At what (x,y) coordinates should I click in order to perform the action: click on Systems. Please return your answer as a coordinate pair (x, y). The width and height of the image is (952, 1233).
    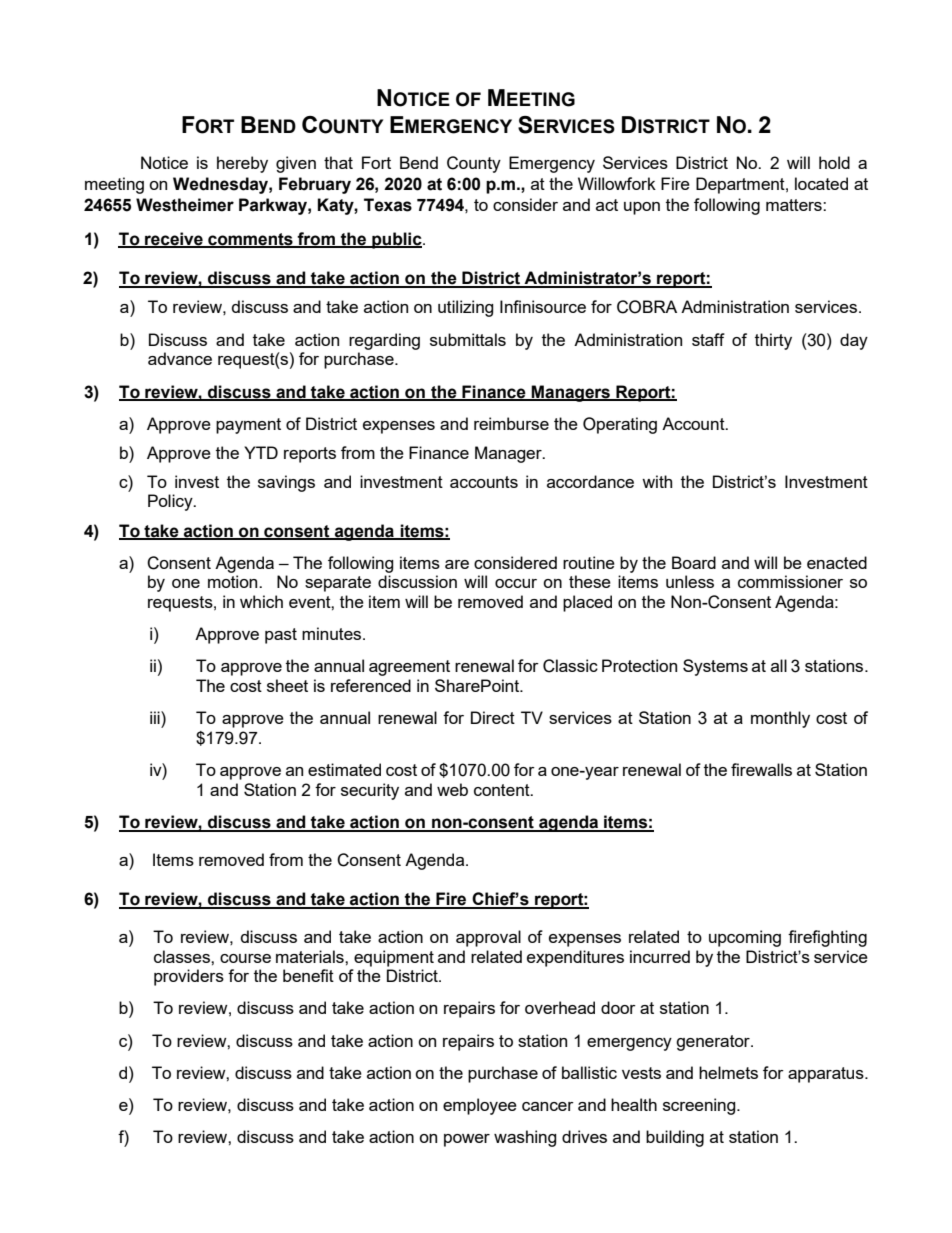
    Looking at the image, I should click on (715, 667).
